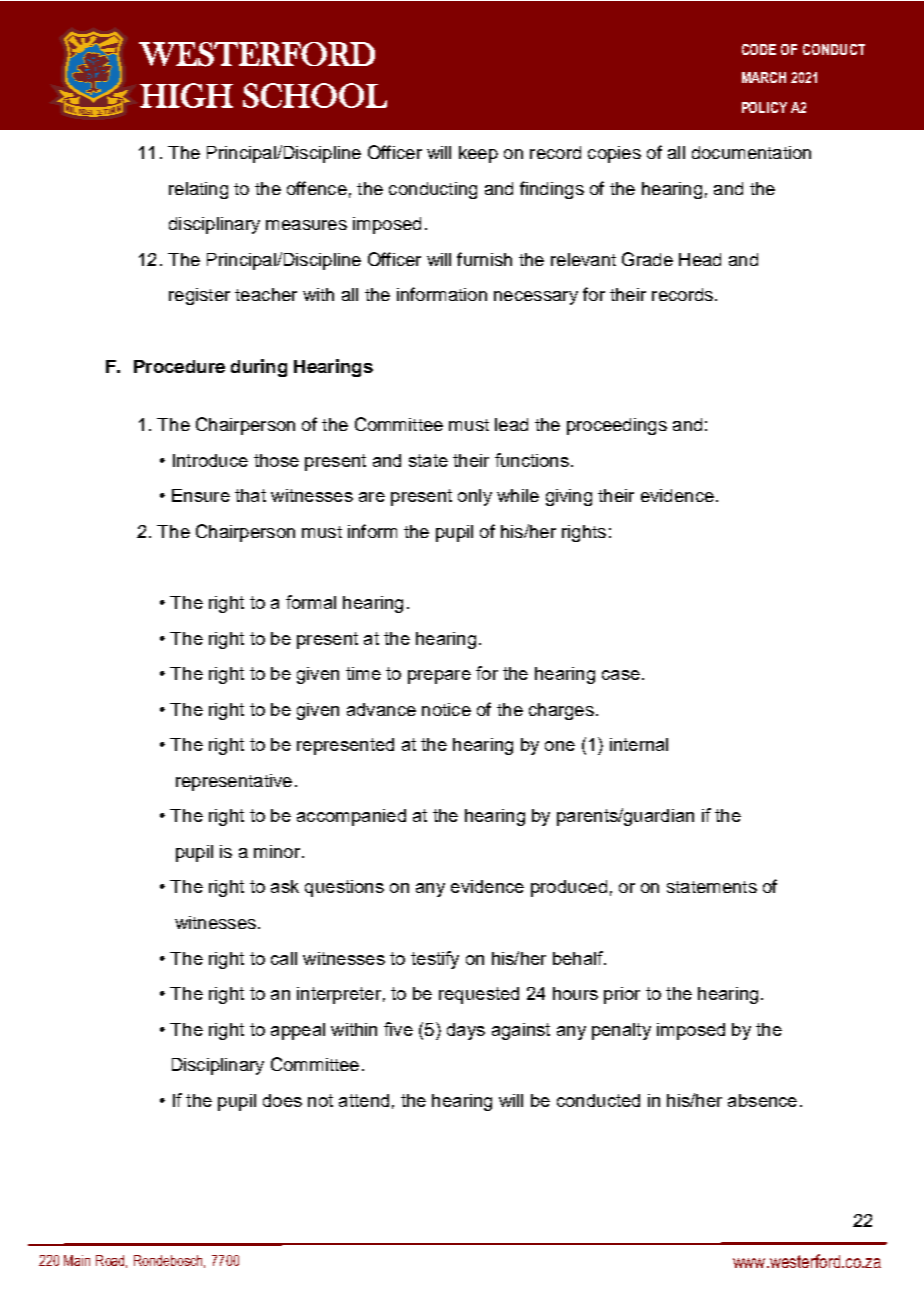  Describe the element at coordinates (511, 424) in the screenshot. I see `lead` at that location.
